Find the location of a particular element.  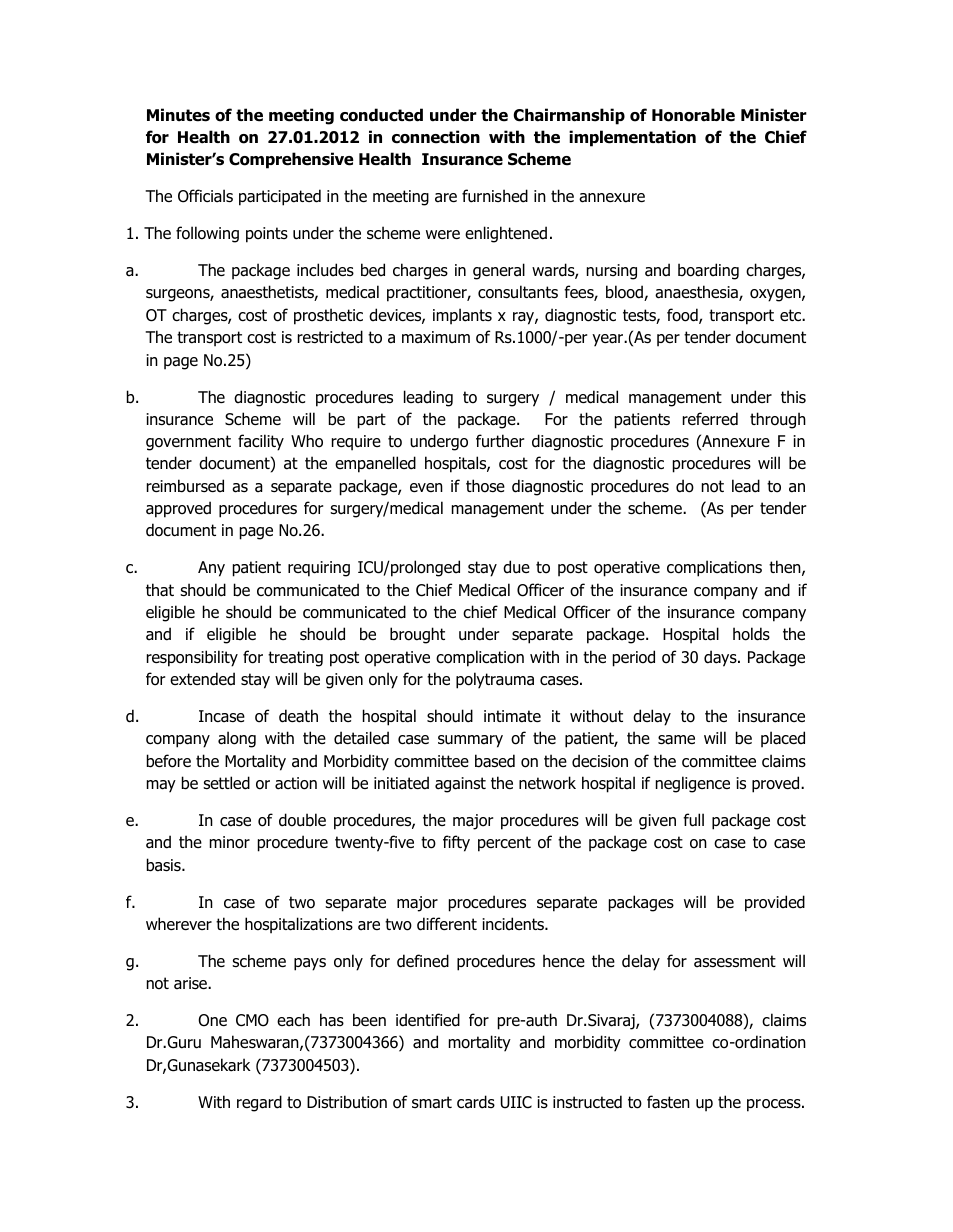

regard is located at coordinates (259, 1103).
